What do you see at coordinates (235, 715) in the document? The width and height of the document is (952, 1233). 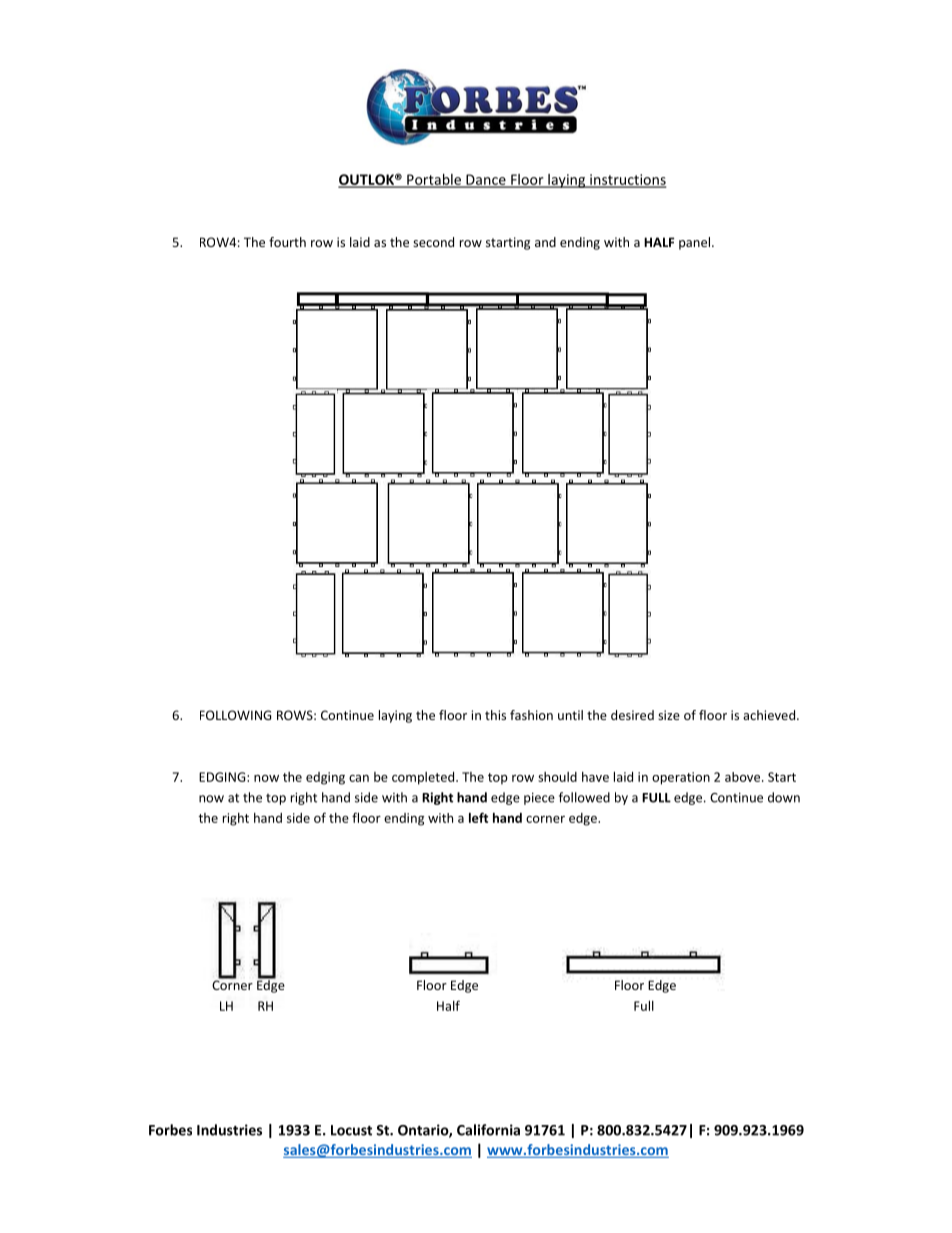 I see `FOLLOWING` at bounding box center [235, 715].
